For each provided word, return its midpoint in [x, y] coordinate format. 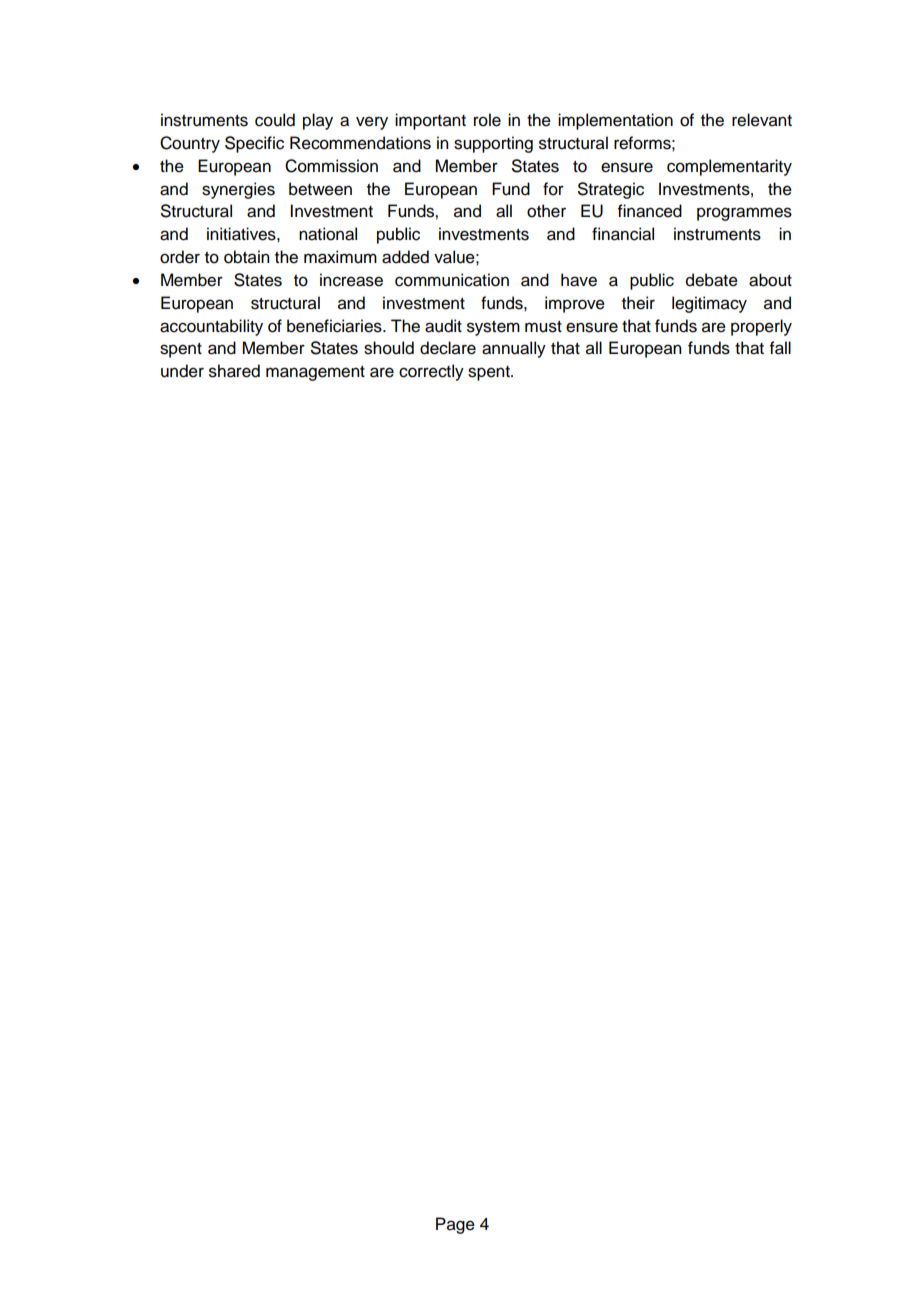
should [389, 348]
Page [455, 1225]
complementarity [729, 167]
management [315, 373]
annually [514, 349]
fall [780, 348]
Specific [254, 144]
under [182, 371]
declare [448, 348]
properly [761, 327]
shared [234, 371]
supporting [493, 144]
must [543, 327]
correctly [431, 372]
